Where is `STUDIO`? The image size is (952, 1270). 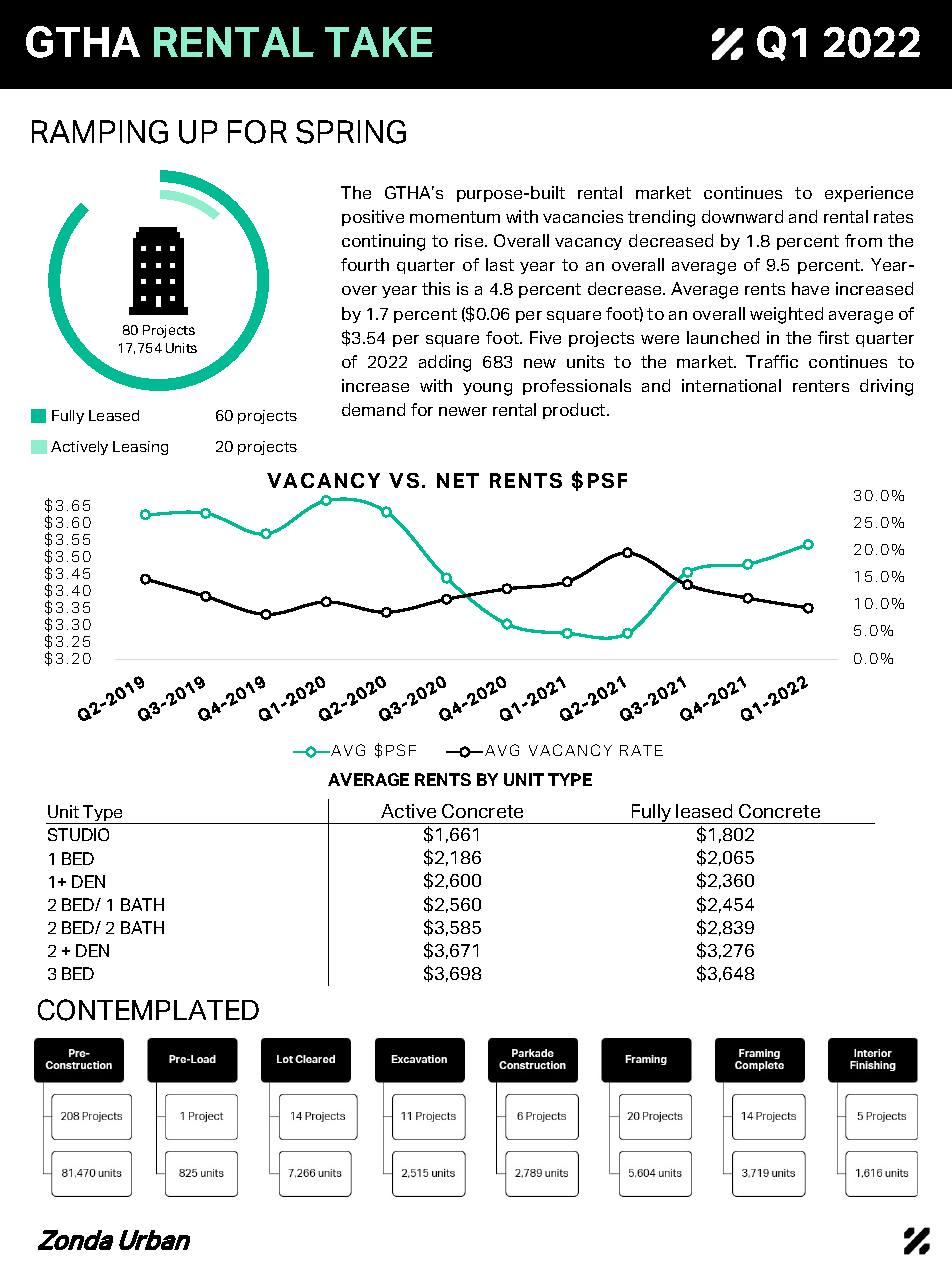 STUDIO is located at coordinates (78, 834).
